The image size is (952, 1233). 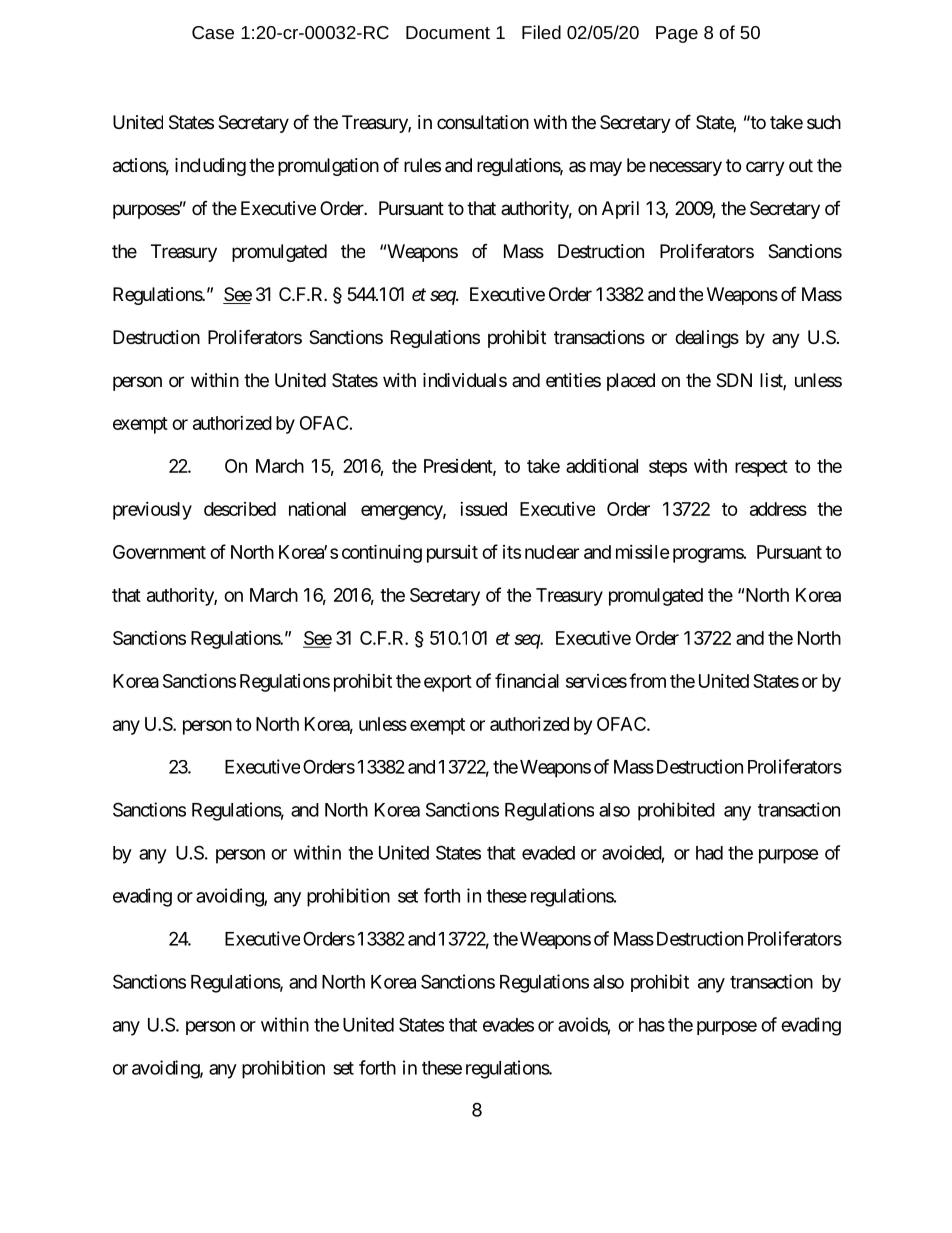 What do you see at coordinates (548, 853) in the image?
I see `evaded` at bounding box center [548, 853].
